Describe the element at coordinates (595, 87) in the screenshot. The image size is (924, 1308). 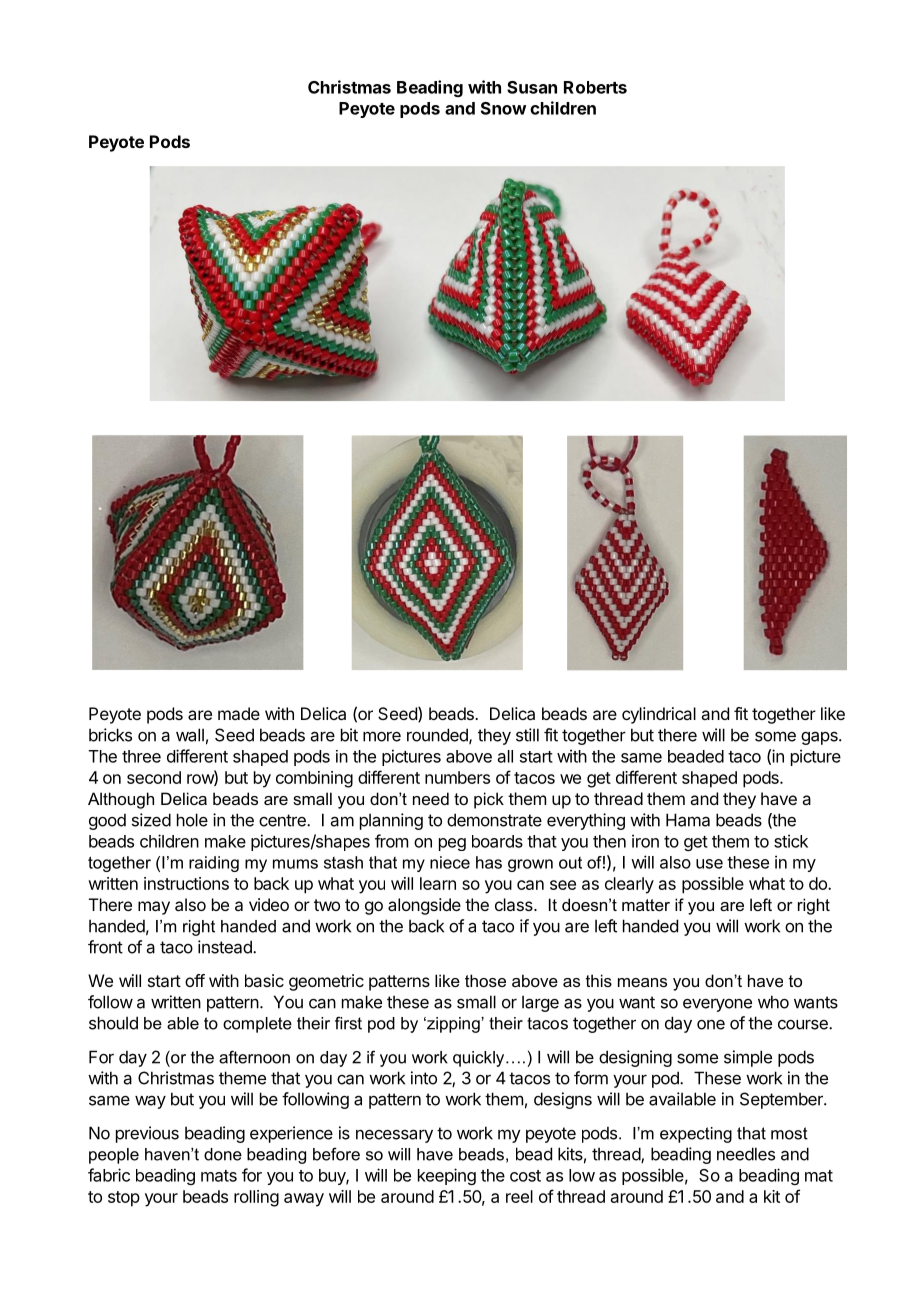
I see `Roberts` at that location.
